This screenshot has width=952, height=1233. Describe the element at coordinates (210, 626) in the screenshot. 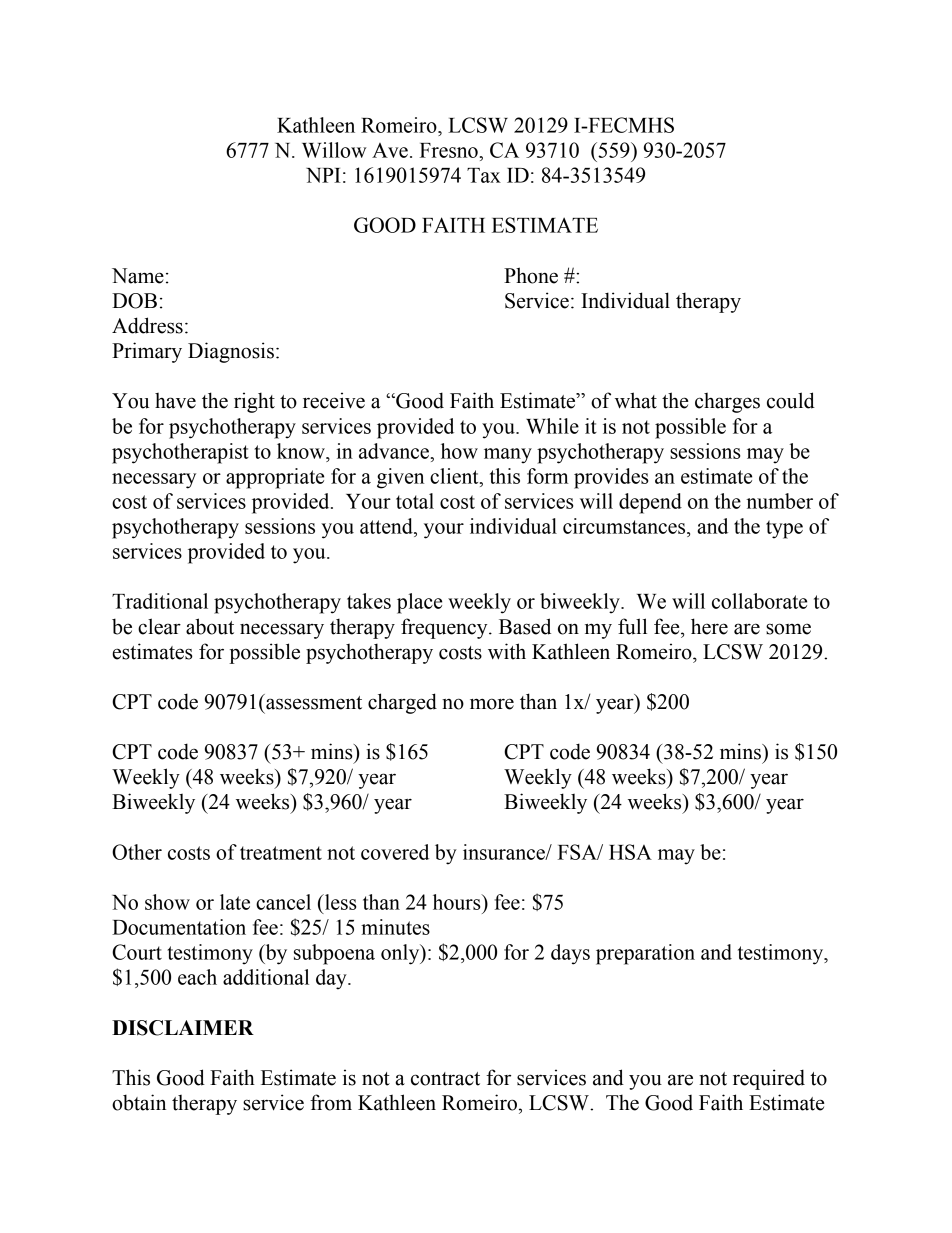

I see `about` at that location.
